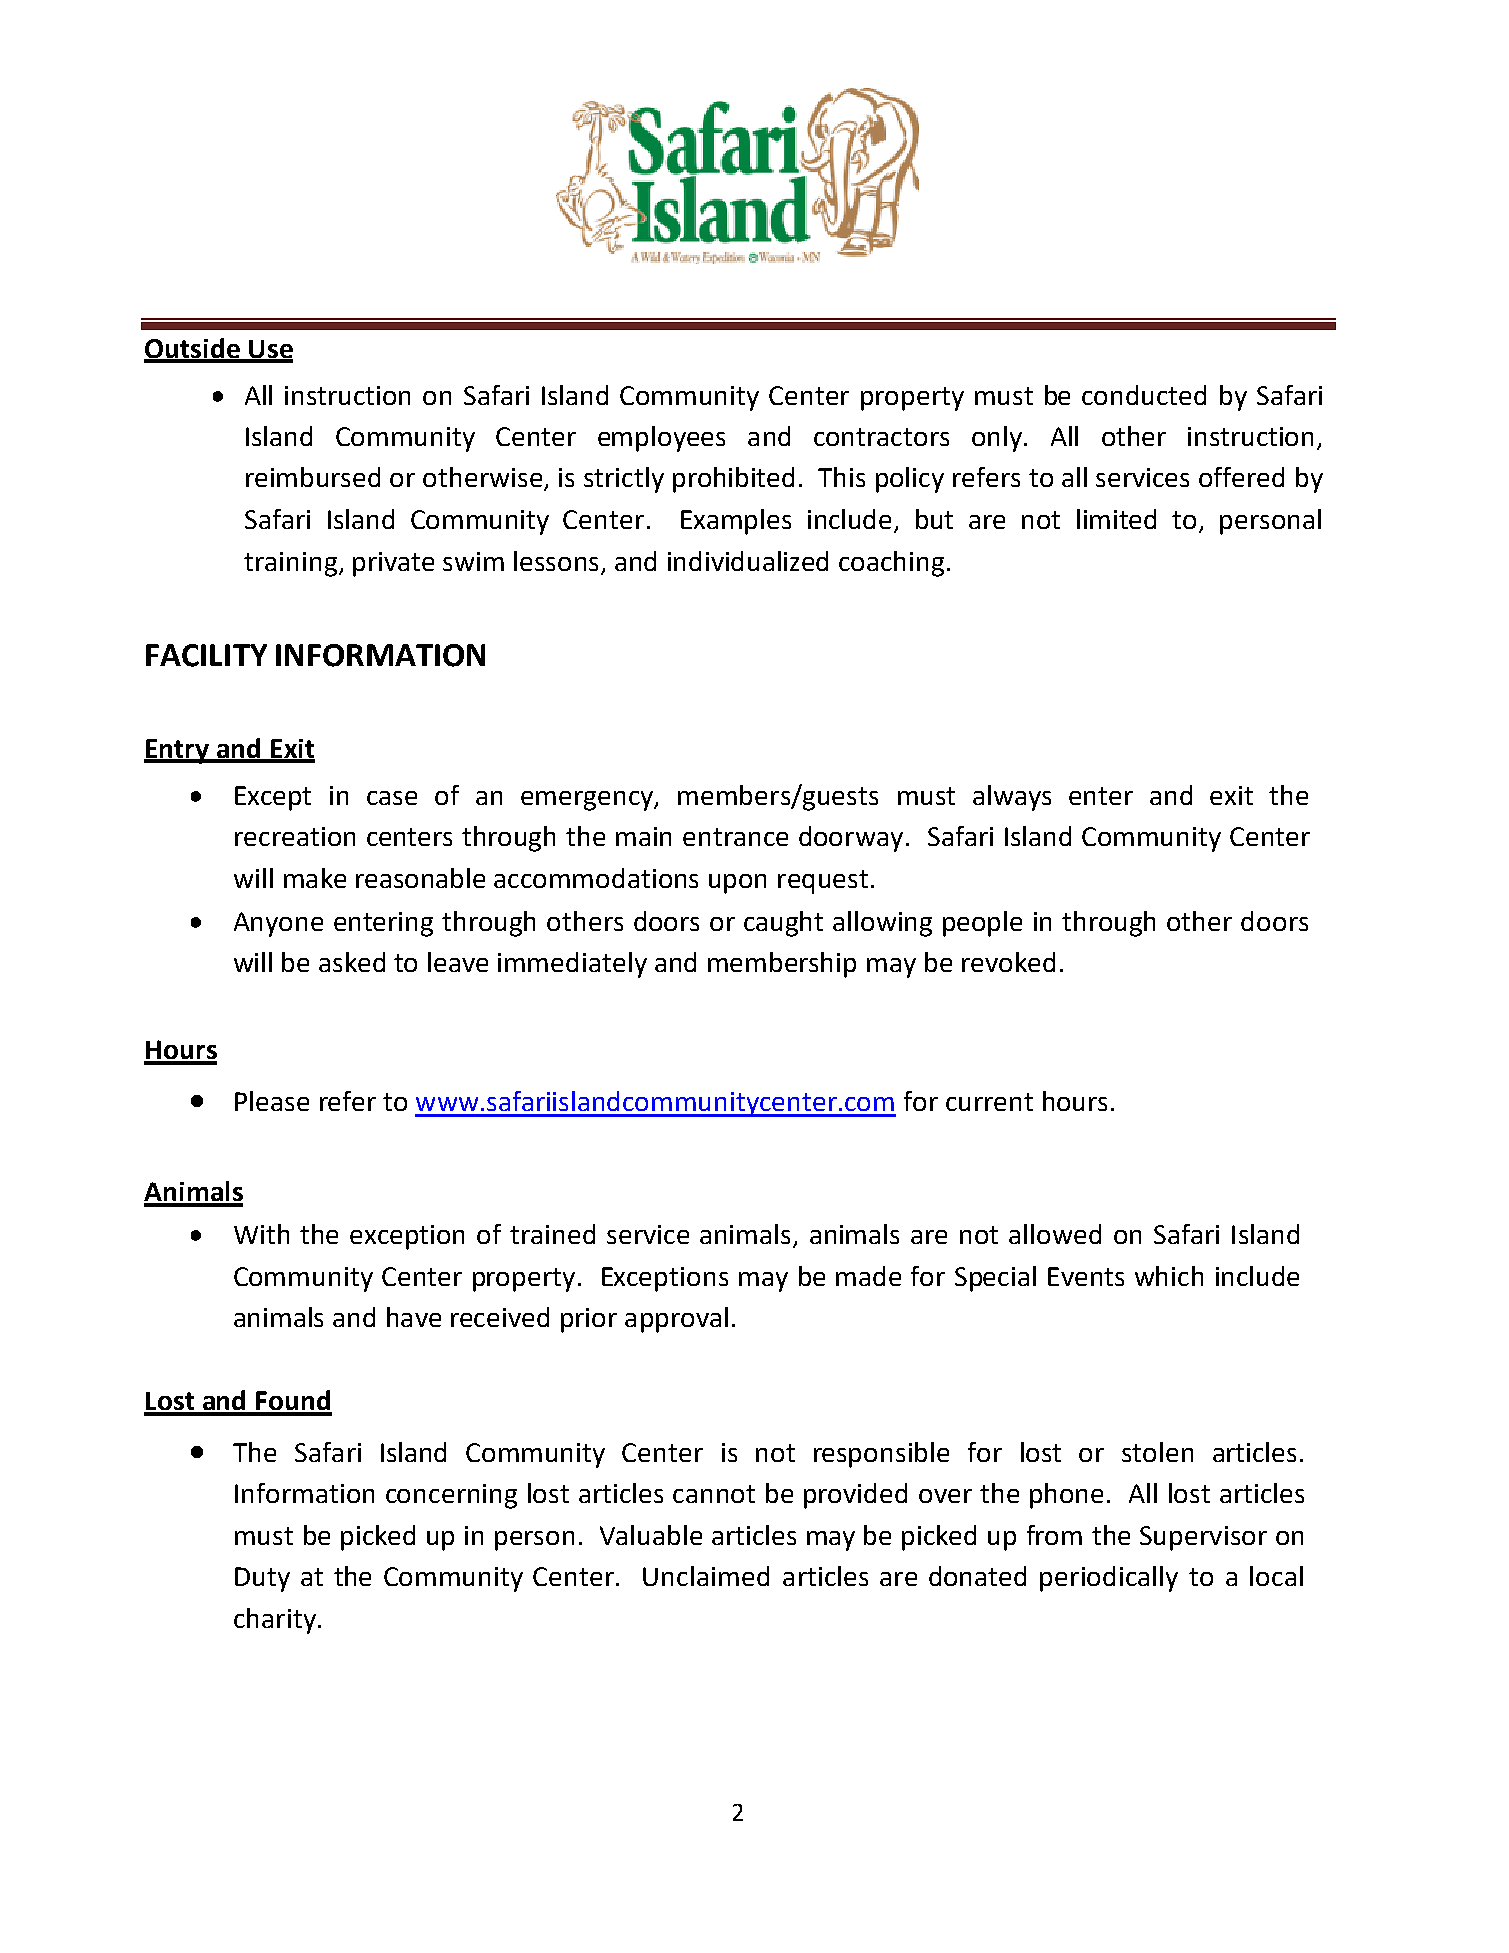 The height and width of the screenshot is (1953, 1509). Describe the element at coordinates (262, 1579) in the screenshot. I see `Duty` at that location.
